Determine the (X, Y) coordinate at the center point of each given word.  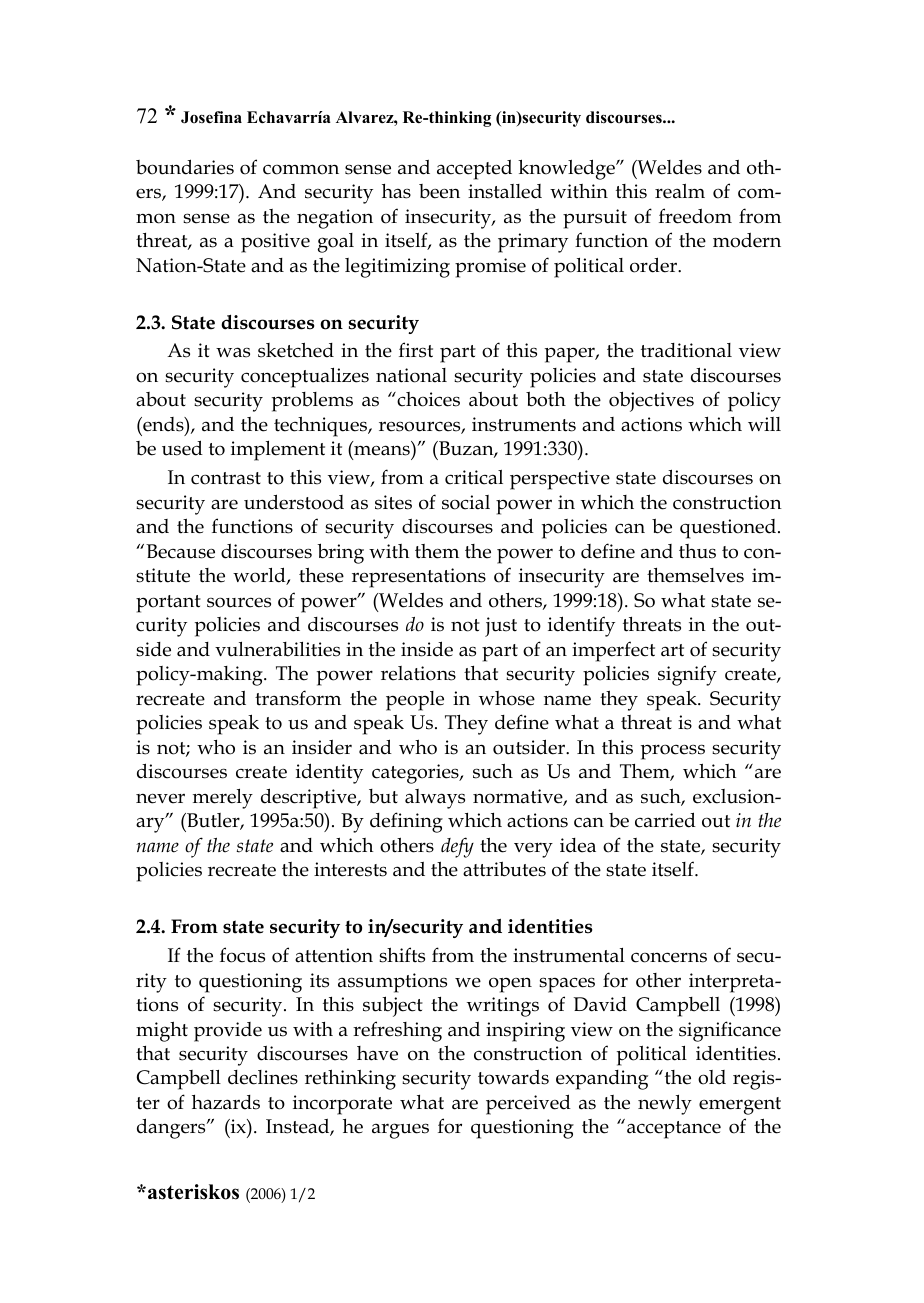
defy (457, 847)
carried (665, 820)
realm (680, 191)
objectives (651, 401)
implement (278, 451)
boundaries (185, 167)
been (439, 191)
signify (687, 675)
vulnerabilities (277, 649)
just (501, 627)
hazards (226, 1102)
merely (223, 799)
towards (513, 1077)
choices (427, 399)
